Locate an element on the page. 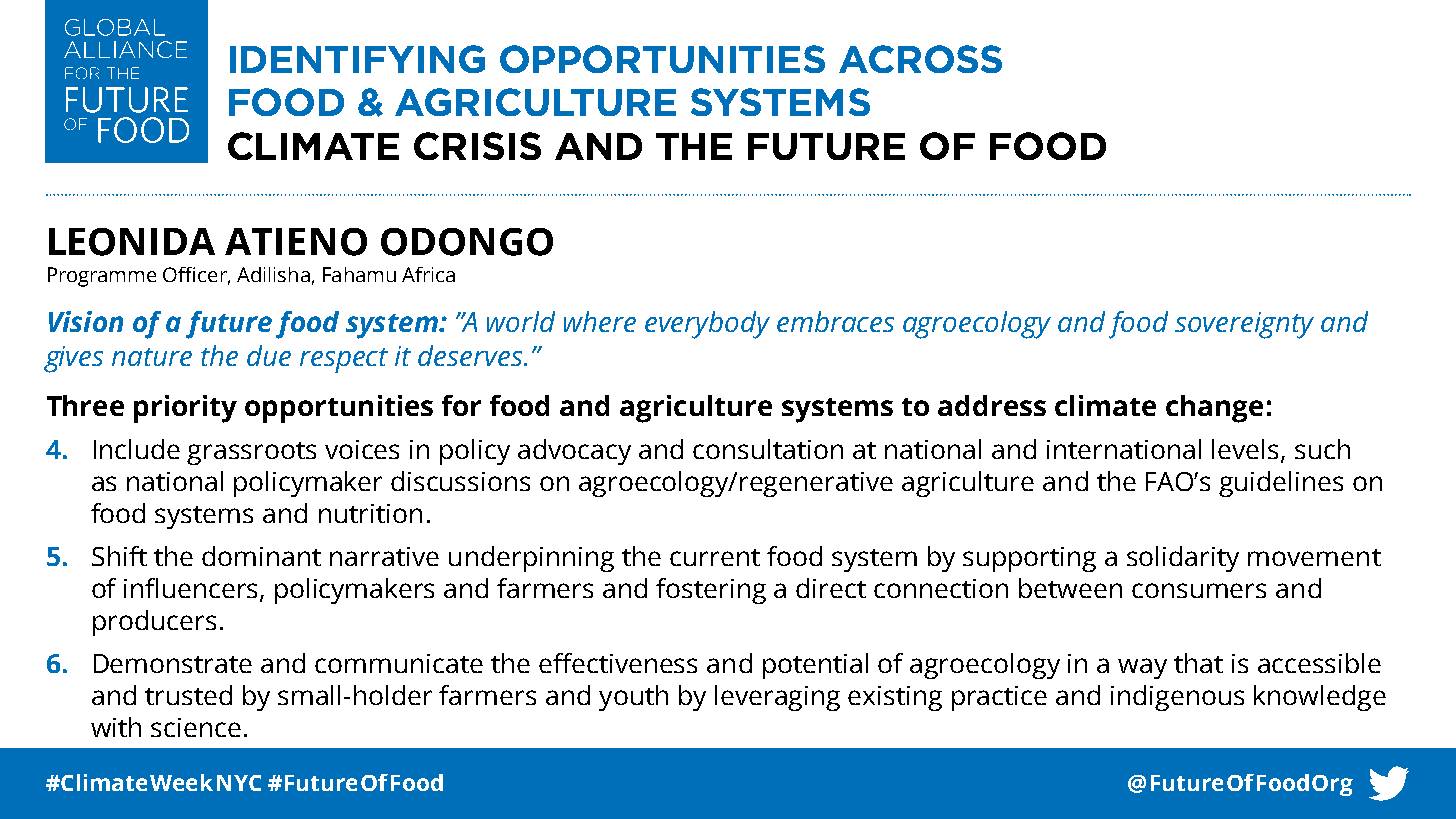 This page has width=1456, height=819. trusted is located at coordinates (188, 695).
